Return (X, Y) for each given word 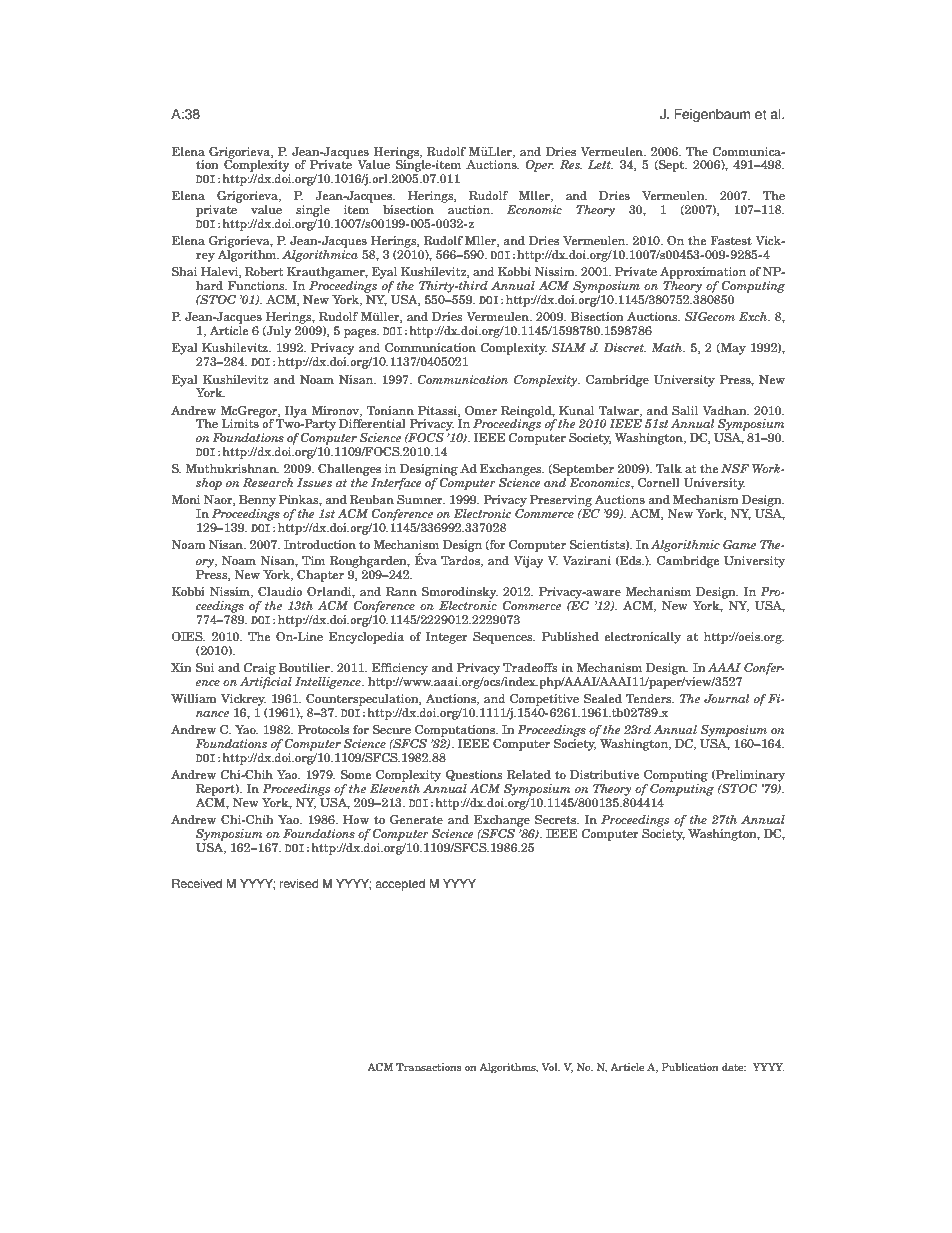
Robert (264, 271)
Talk (669, 468)
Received (197, 884)
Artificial (266, 683)
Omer (481, 410)
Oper (539, 166)
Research (268, 482)
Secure (392, 729)
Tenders (650, 698)
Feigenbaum (712, 115)
